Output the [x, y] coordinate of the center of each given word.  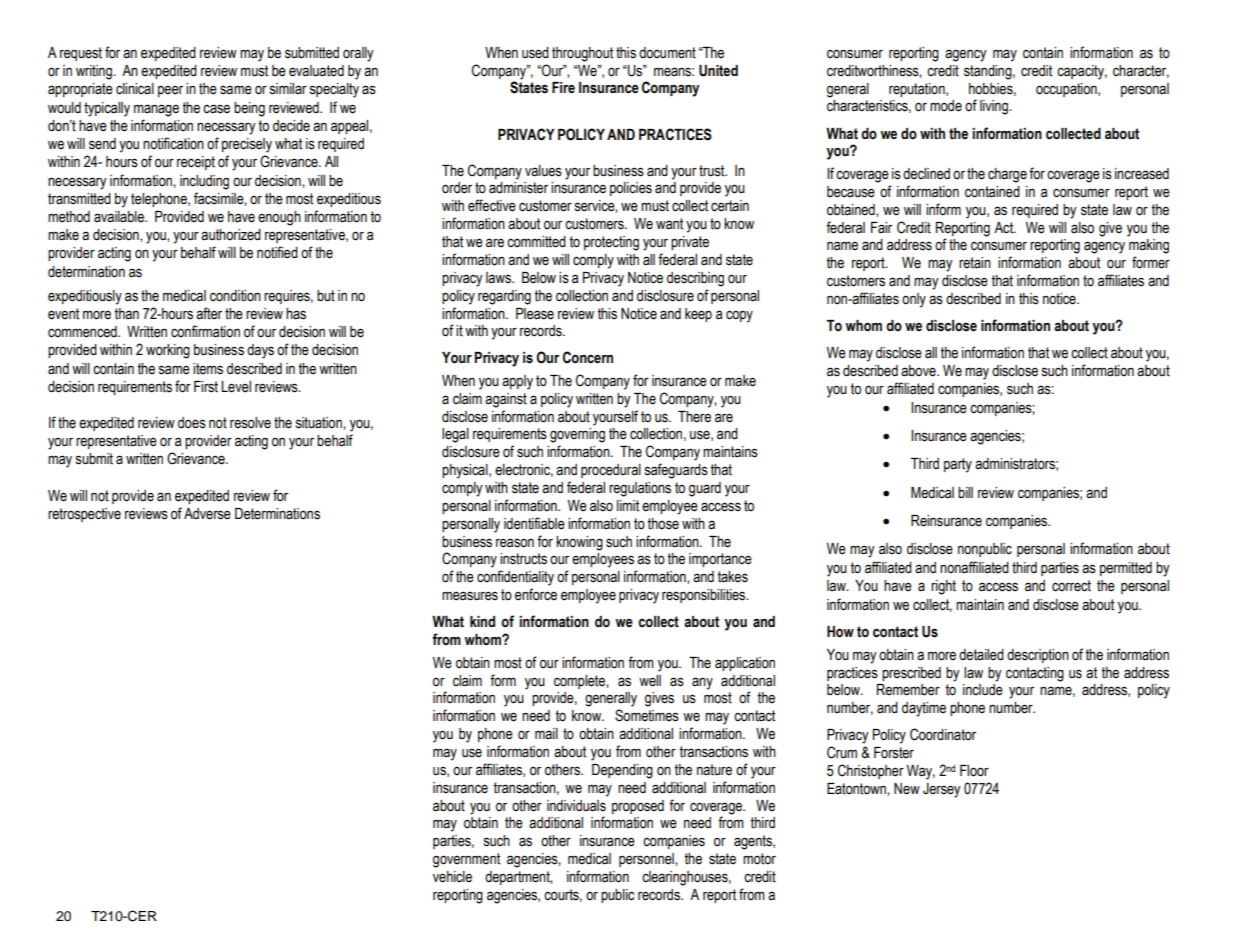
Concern [588, 357]
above [919, 371]
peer [170, 91]
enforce [536, 594]
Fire [563, 88]
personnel [647, 860]
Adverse [207, 514]
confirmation [205, 331]
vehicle [452, 877]
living [995, 107]
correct [1071, 586]
